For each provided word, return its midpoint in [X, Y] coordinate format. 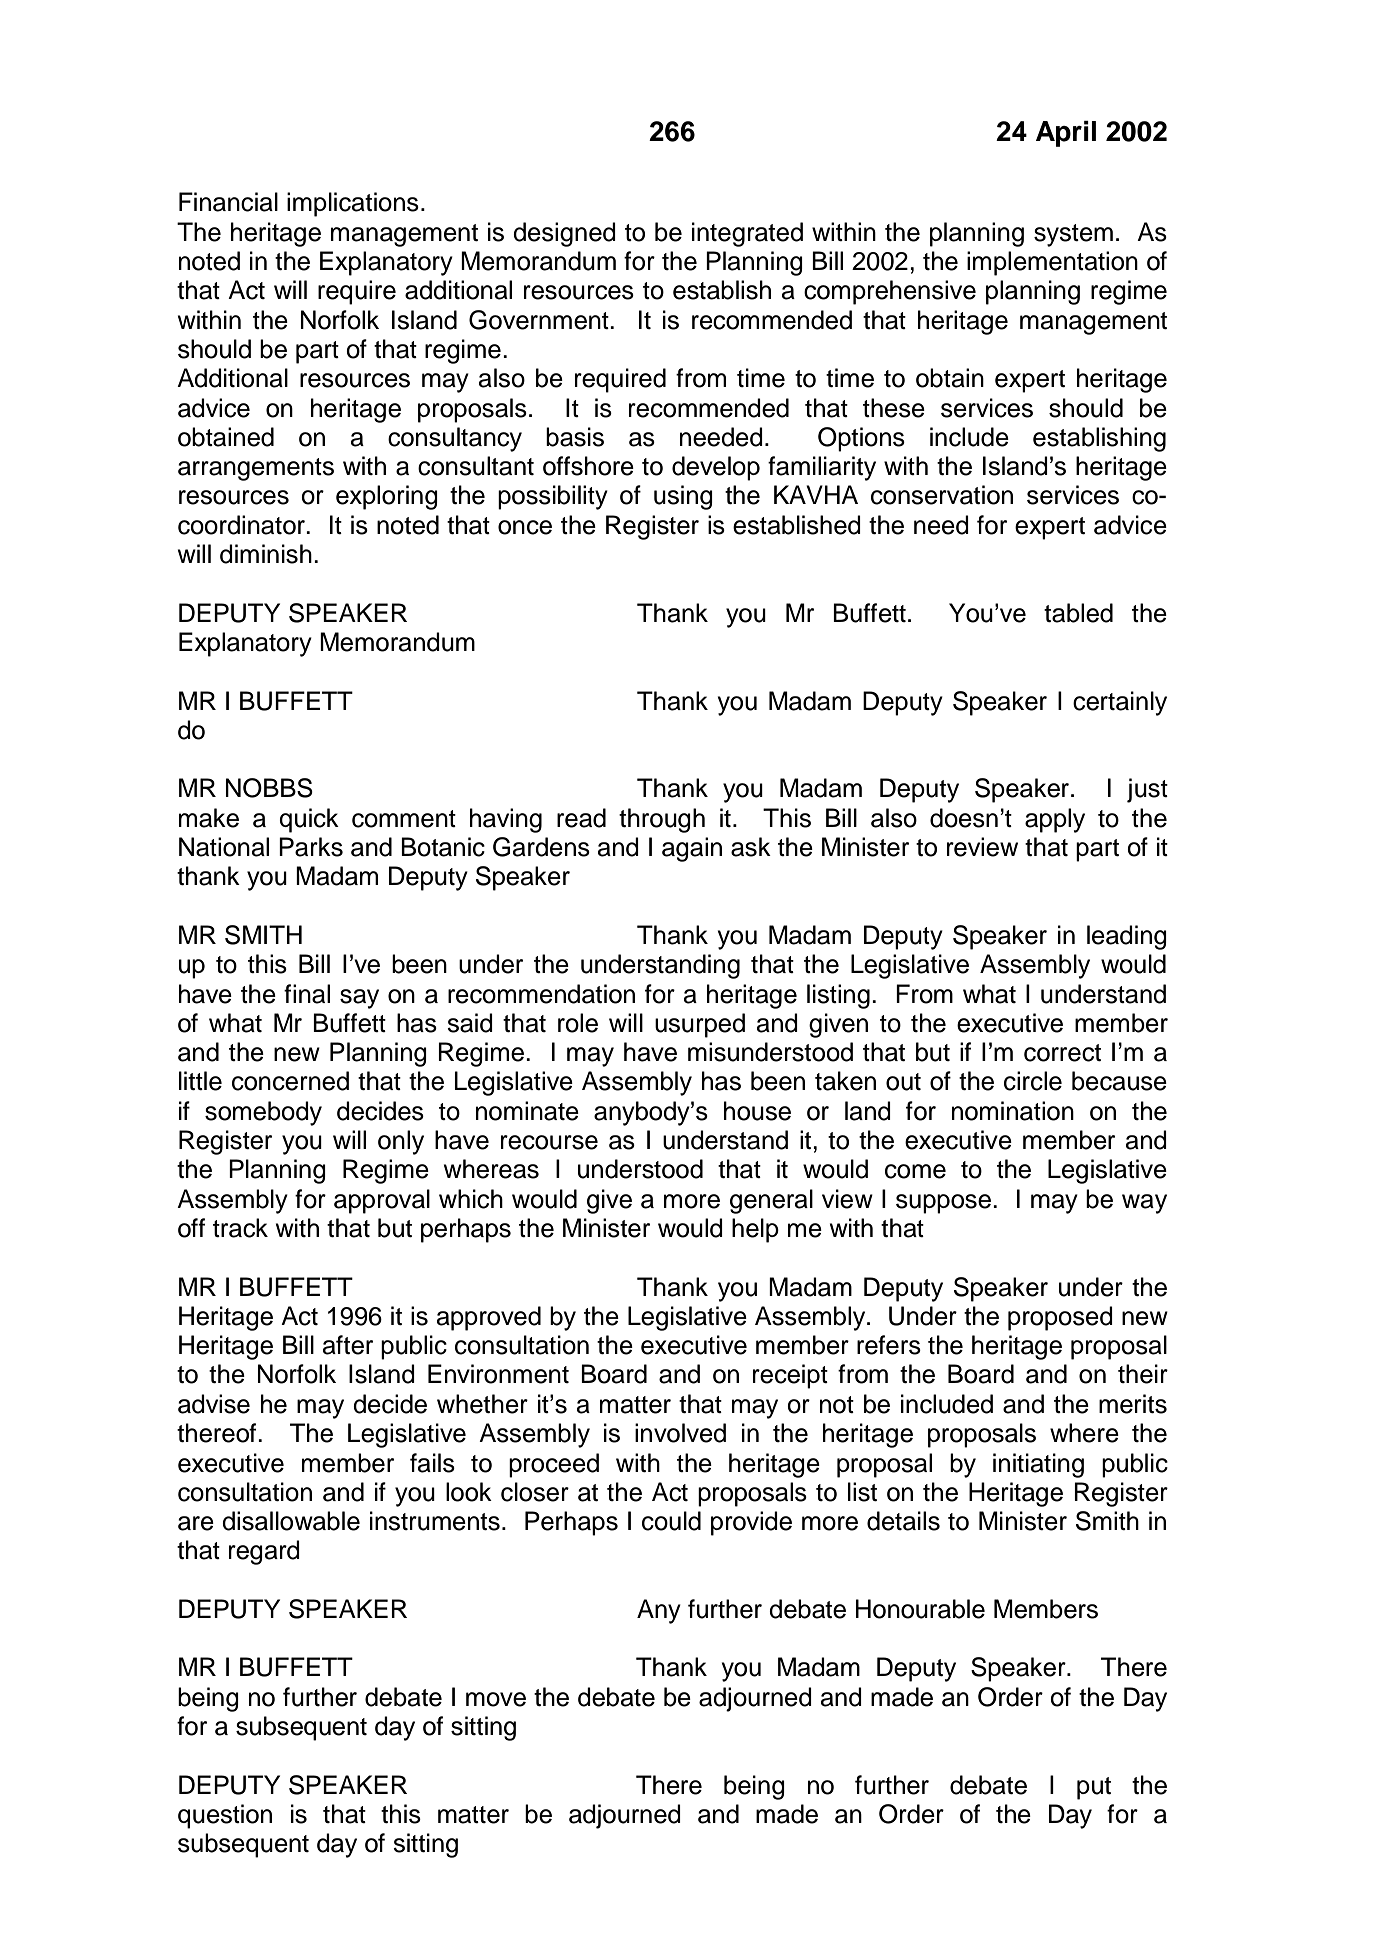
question [225, 1816]
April [1066, 134]
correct [1062, 1053]
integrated [747, 234]
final [307, 994]
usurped [700, 1025]
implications [353, 204]
